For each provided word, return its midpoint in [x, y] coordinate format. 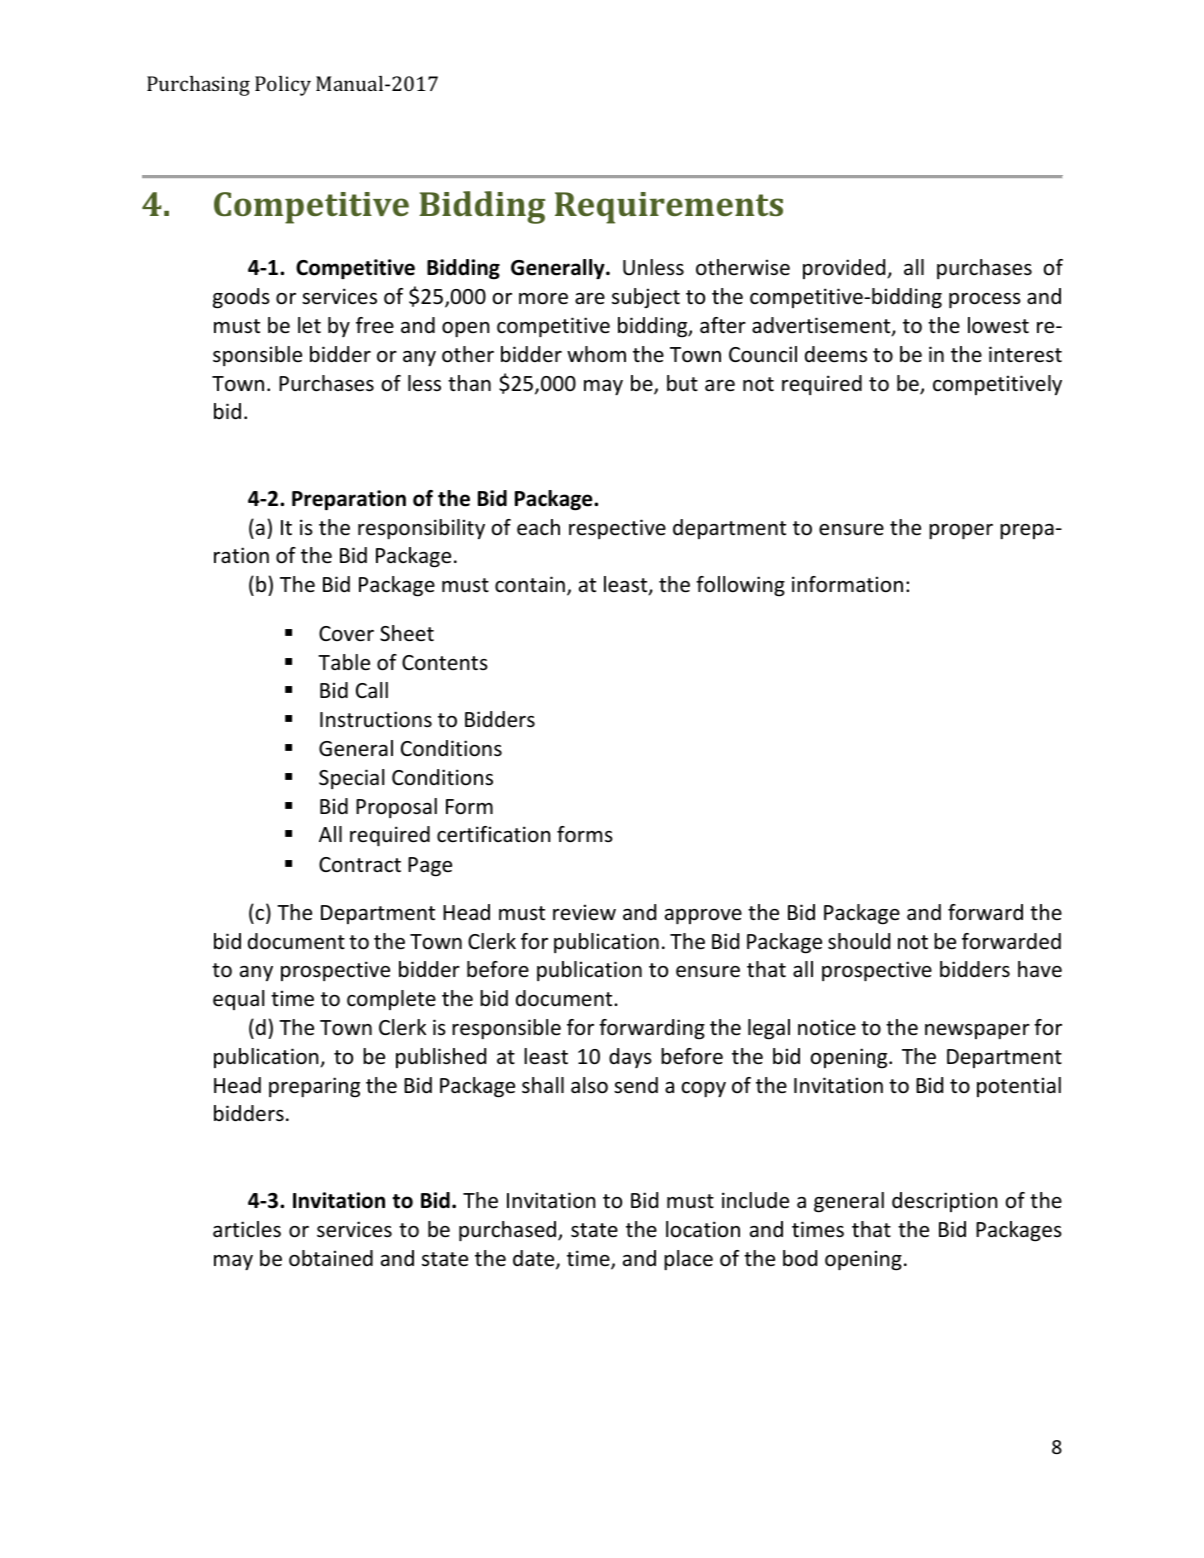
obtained [331, 1258]
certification [494, 834]
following [740, 586]
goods [241, 298]
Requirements [669, 208]
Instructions [376, 719]
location [703, 1229]
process [985, 301]
